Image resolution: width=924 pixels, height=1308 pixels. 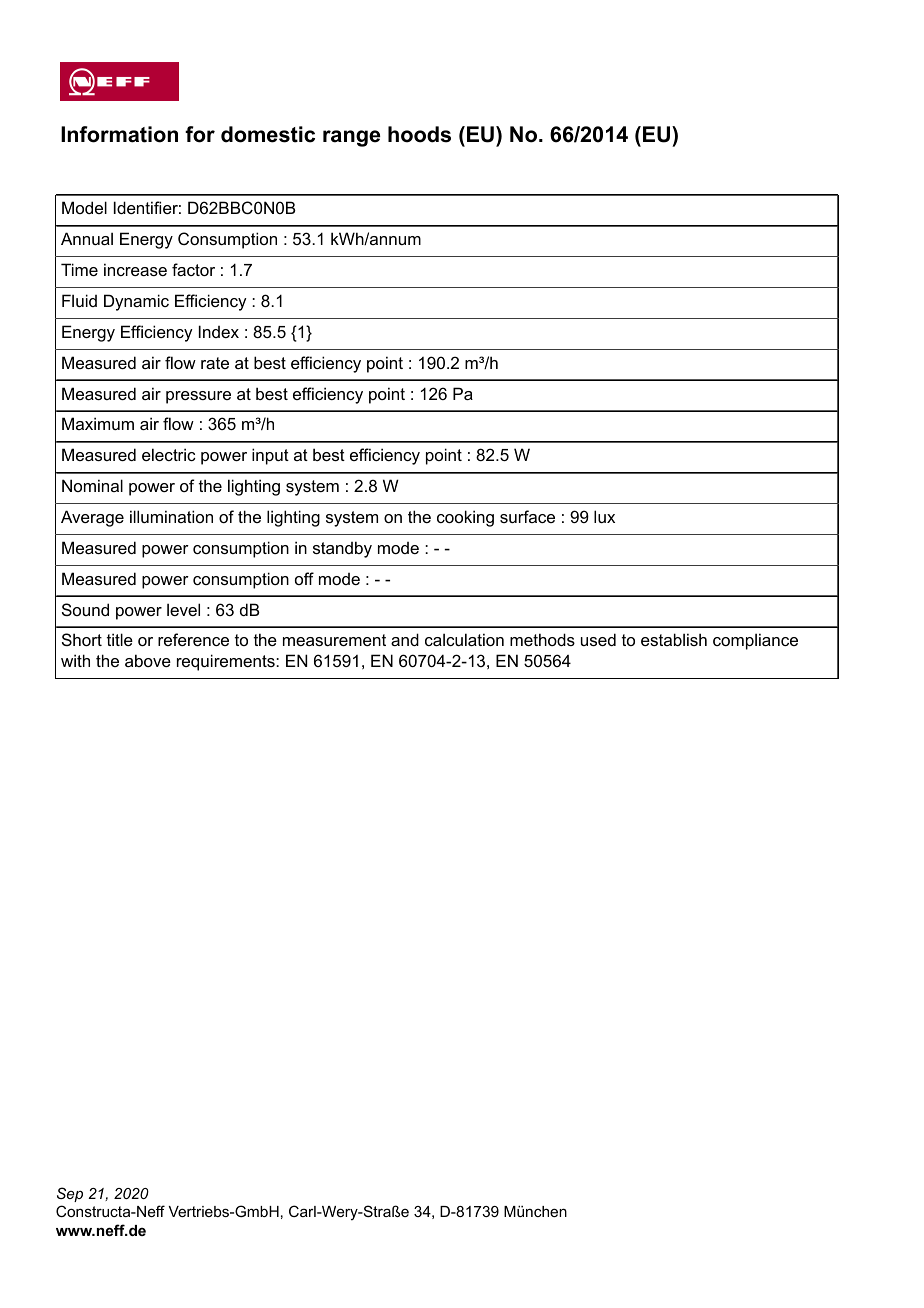 What do you see at coordinates (465, 518) in the screenshot?
I see `cooking` at bounding box center [465, 518].
